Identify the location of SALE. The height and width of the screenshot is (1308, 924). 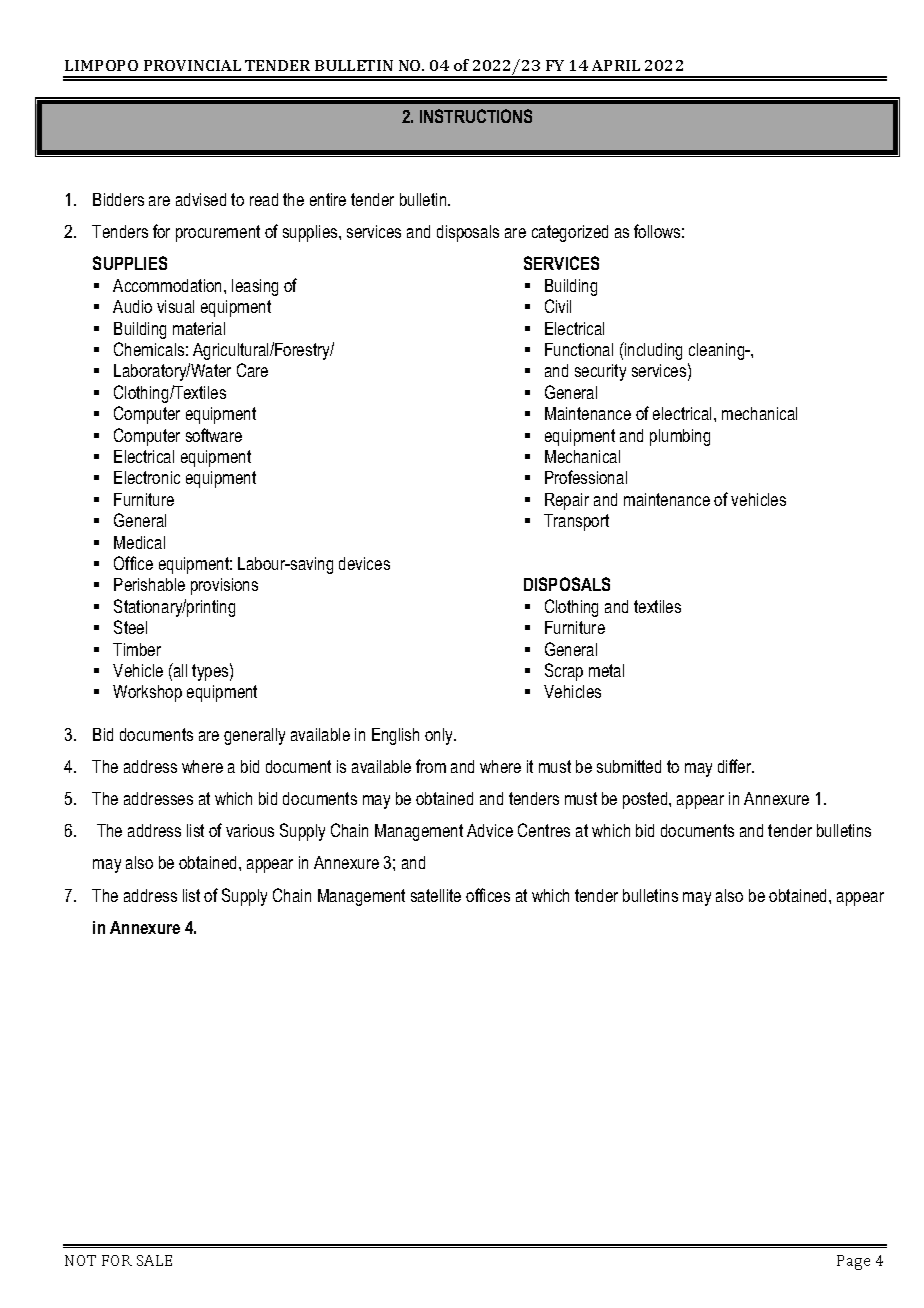
(154, 1260).
